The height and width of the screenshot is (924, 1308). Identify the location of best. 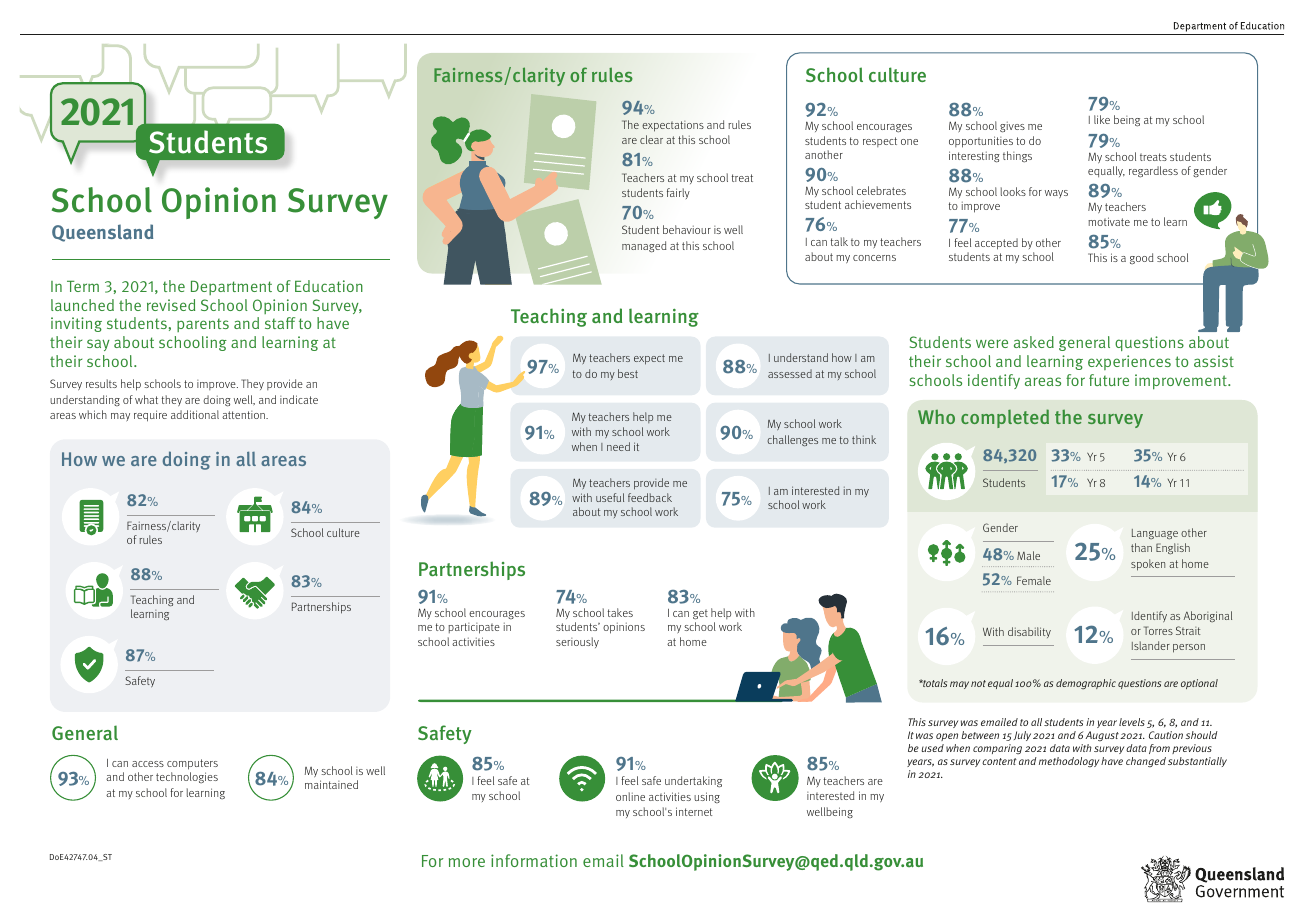
(628, 373).
